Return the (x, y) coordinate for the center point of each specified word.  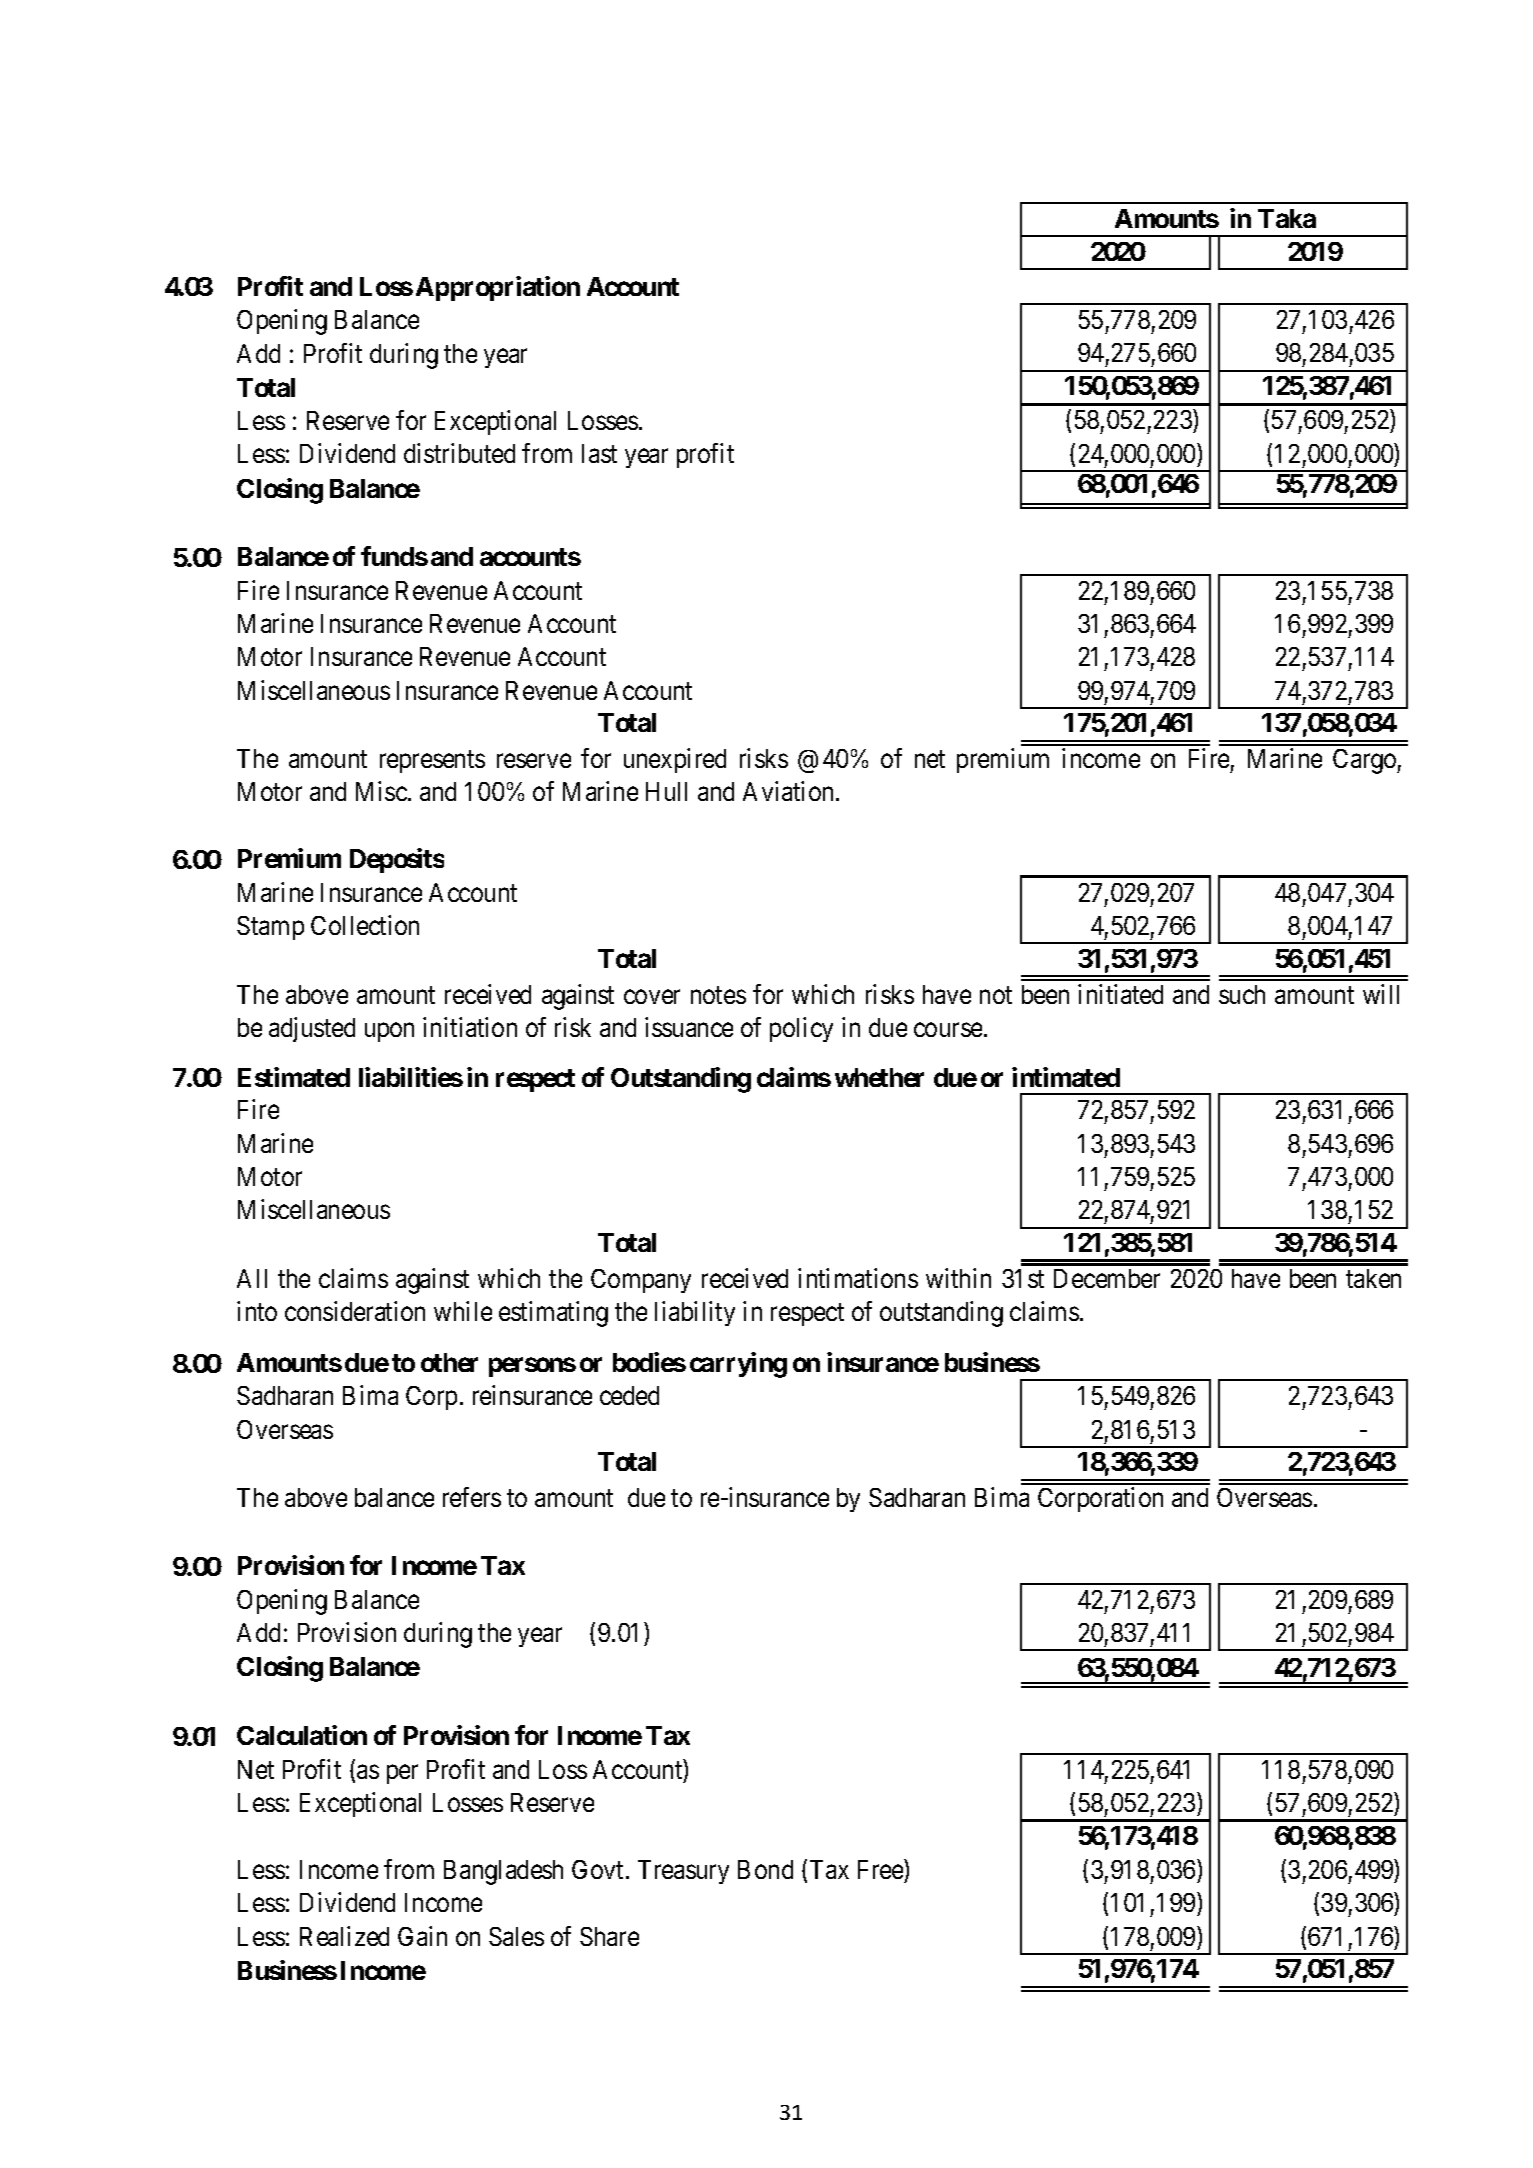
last (599, 453)
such (1242, 994)
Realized (344, 1936)
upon (389, 1032)
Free (881, 1869)
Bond (765, 1869)
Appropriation (498, 288)
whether (879, 1077)
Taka (1287, 218)
